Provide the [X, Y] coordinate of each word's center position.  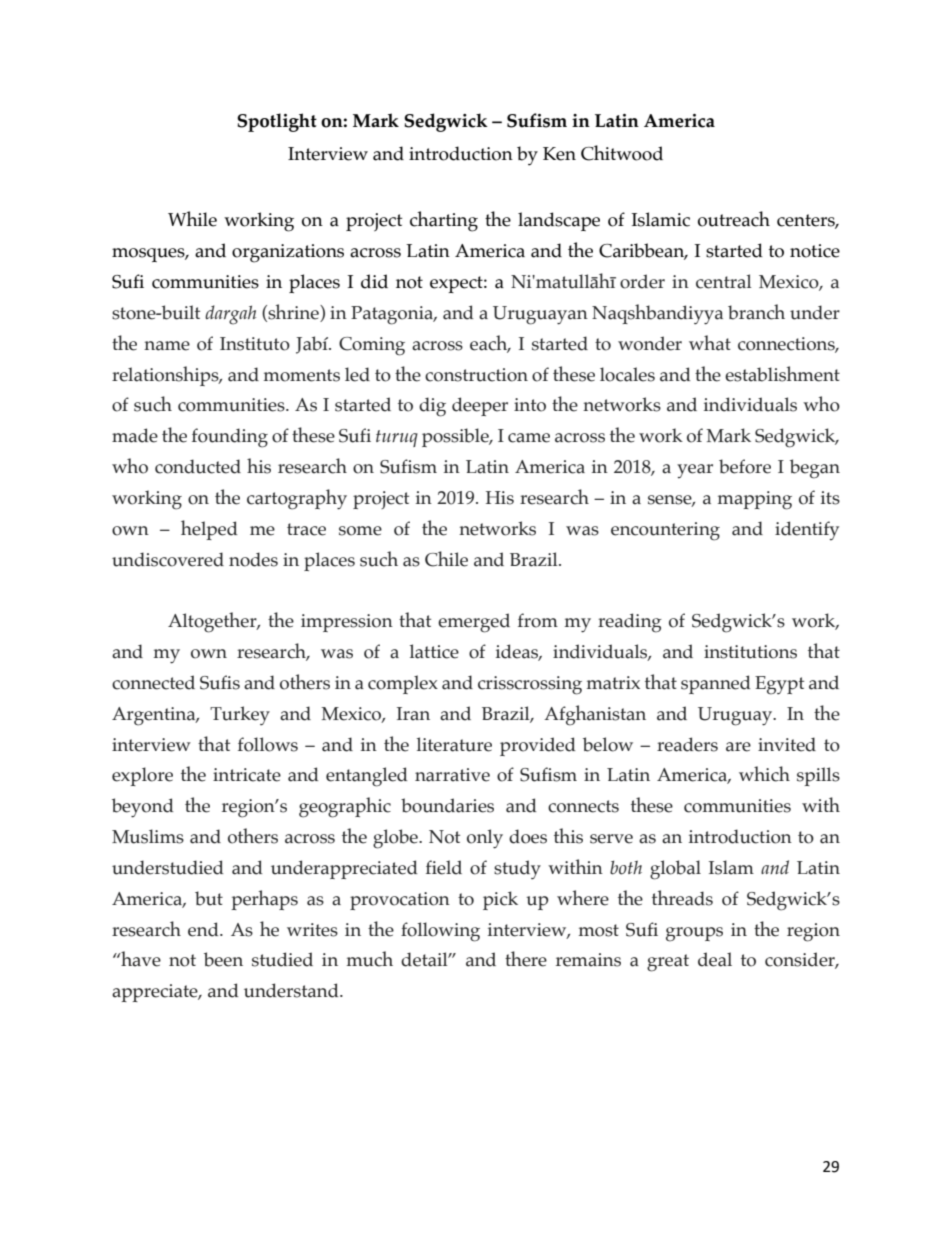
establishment [782, 374]
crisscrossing [530, 685]
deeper [480, 406]
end [204, 929]
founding [230, 438]
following [440, 932]
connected [153, 682]
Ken [559, 154]
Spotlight [277, 122]
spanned [715, 684]
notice [815, 251]
